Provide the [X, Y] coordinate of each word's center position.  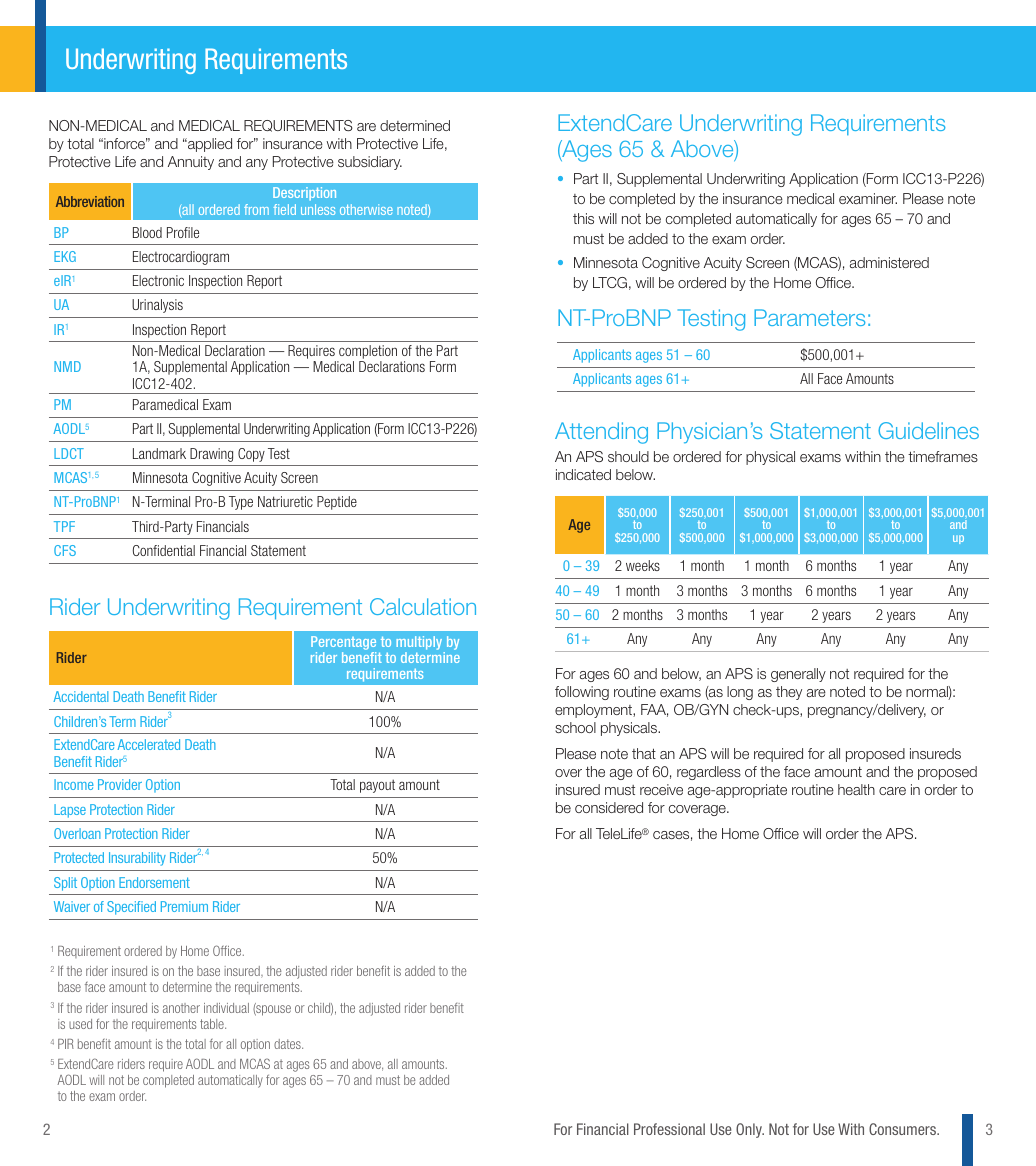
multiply [420, 644]
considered [609, 807]
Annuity [191, 163]
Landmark [159, 453]
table [213, 1024]
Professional [669, 1129]
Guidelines [928, 430]
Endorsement [154, 882]
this [583, 218]
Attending [601, 433]
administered [889, 262]
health [856, 789]
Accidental [80, 696]
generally [798, 675]
